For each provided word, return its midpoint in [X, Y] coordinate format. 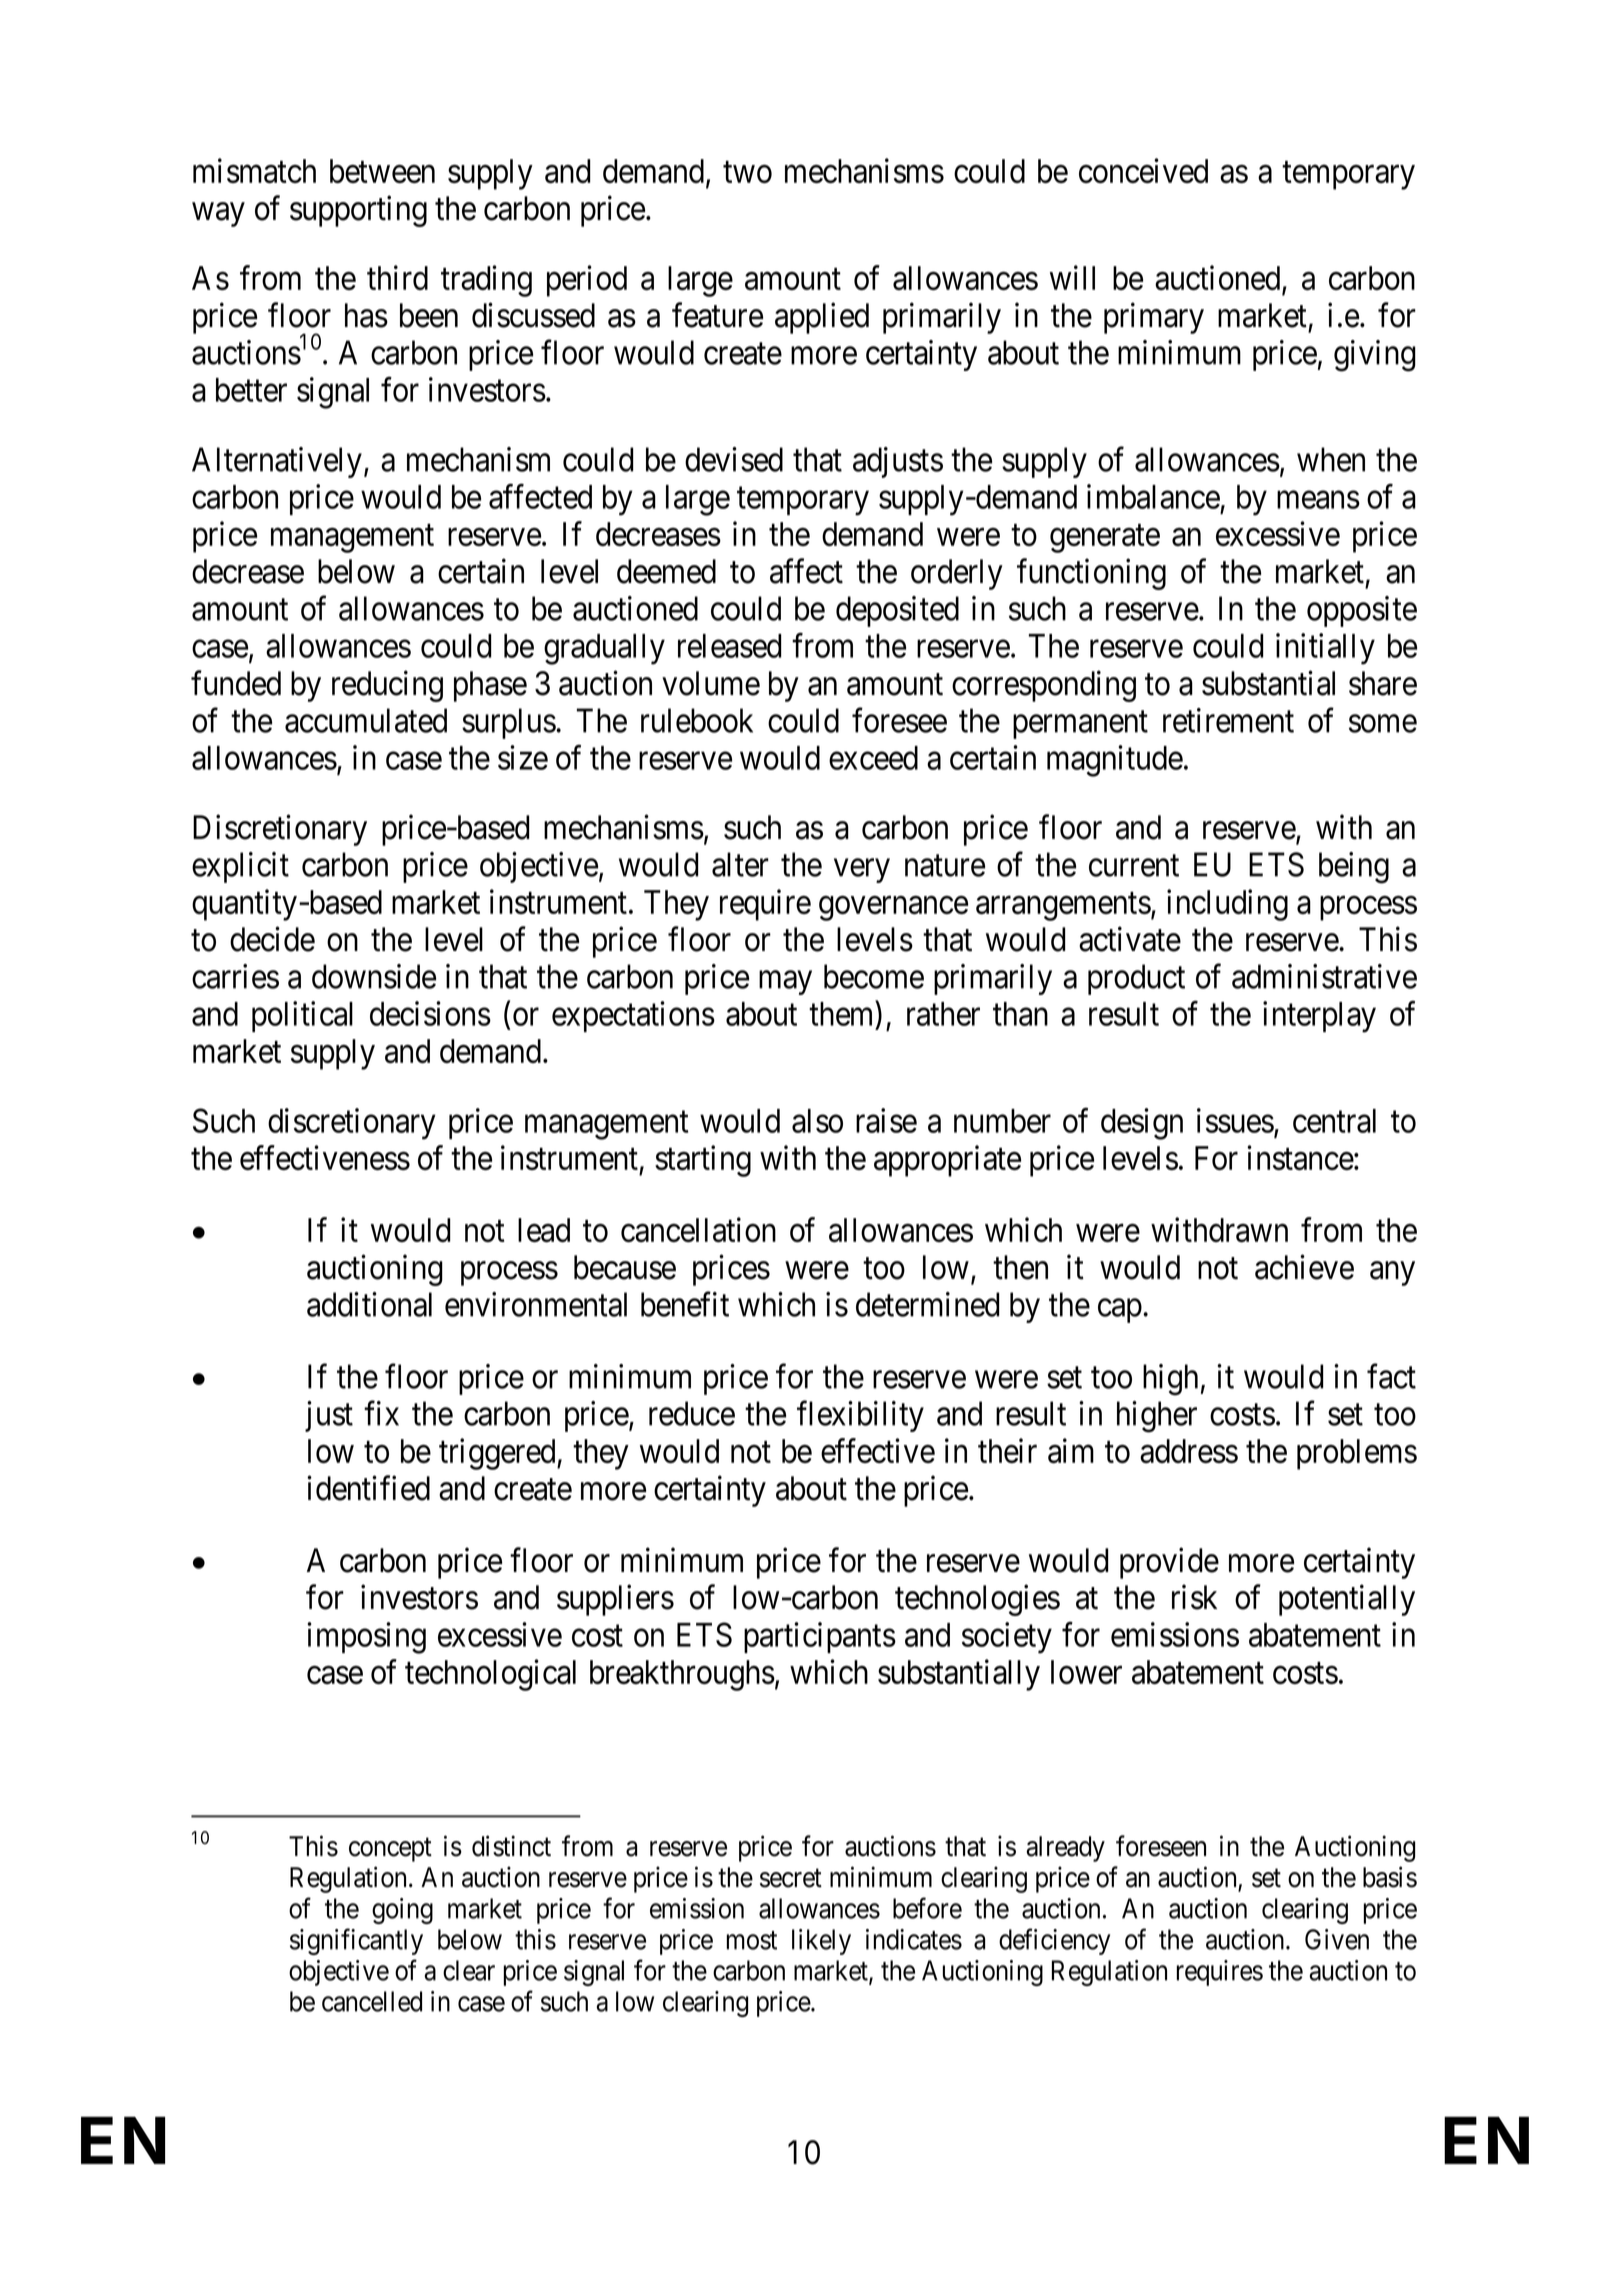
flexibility [860, 1416]
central [1334, 1121]
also [817, 1121]
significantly [356, 1941]
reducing [387, 686]
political [302, 1016]
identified [368, 1488]
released [730, 646]
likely [821, 1942]
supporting [358, 211]
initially [1325, 649]
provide [1169, 1563]
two [747, 172]
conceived [1143, 170]
